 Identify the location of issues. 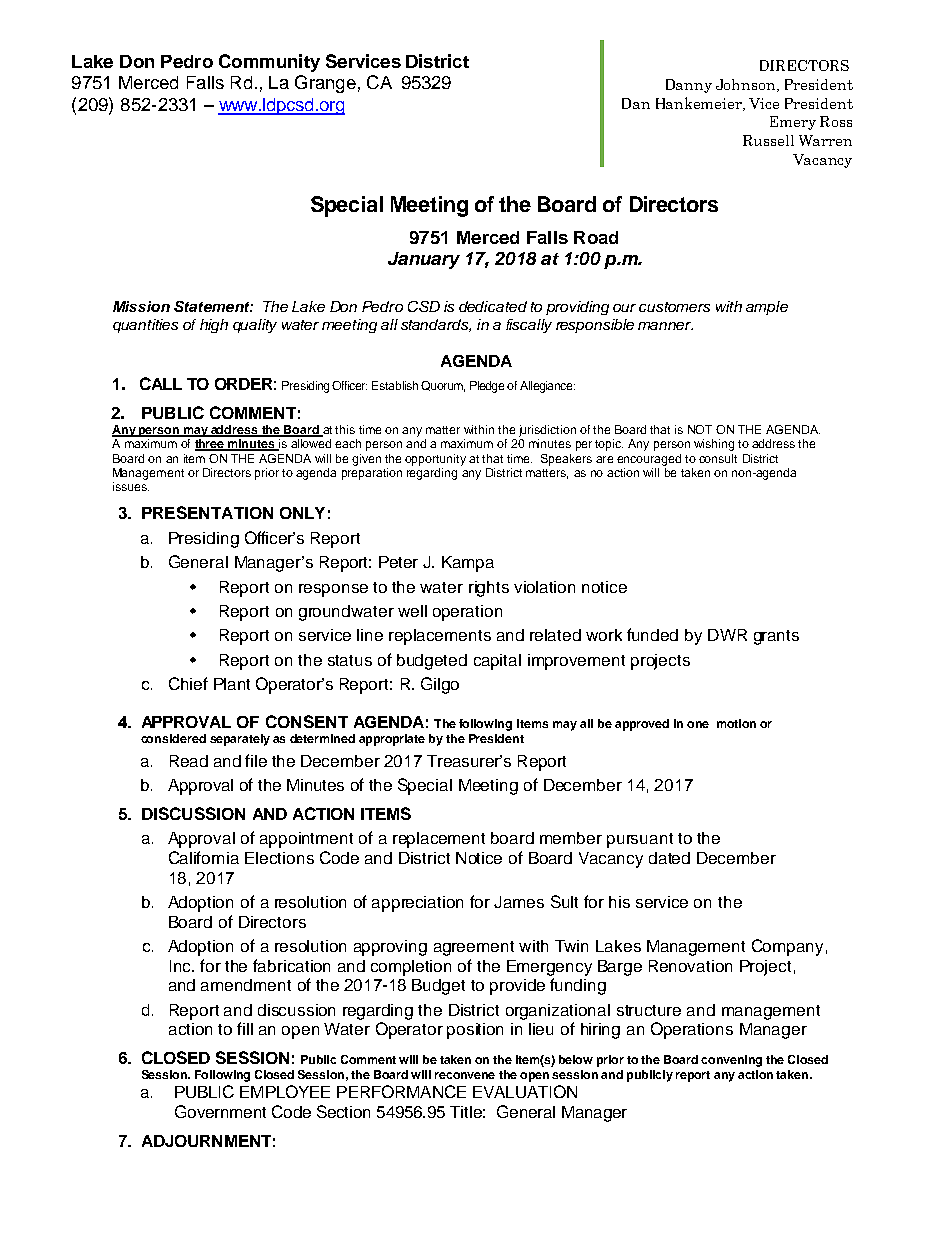
(131, 486).
